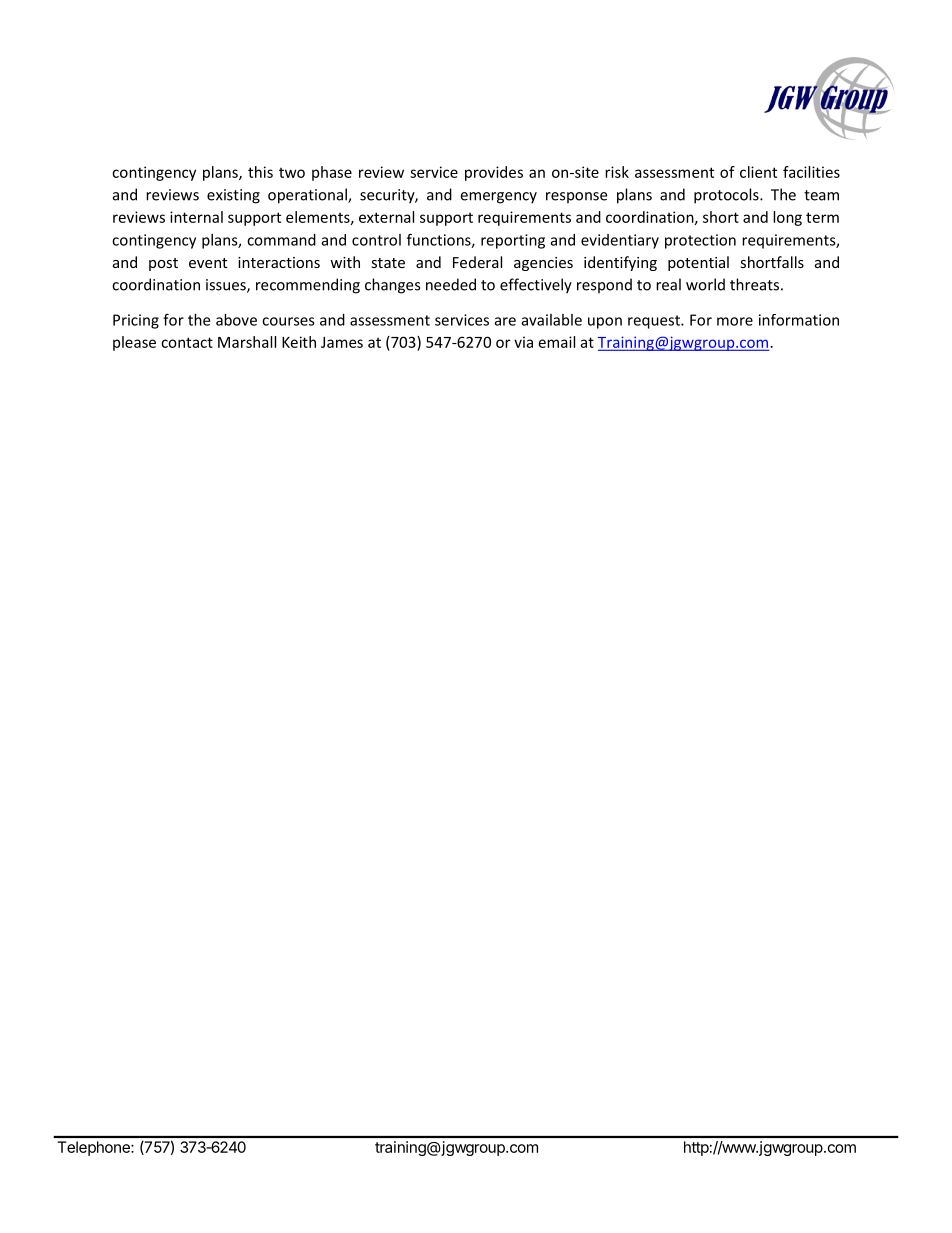 Image resolution: width=952 pixels, height=1233 pixels. What do you see at coordinates (799, 320) in the image?
I see `information` at bounding box center [799, 320].
